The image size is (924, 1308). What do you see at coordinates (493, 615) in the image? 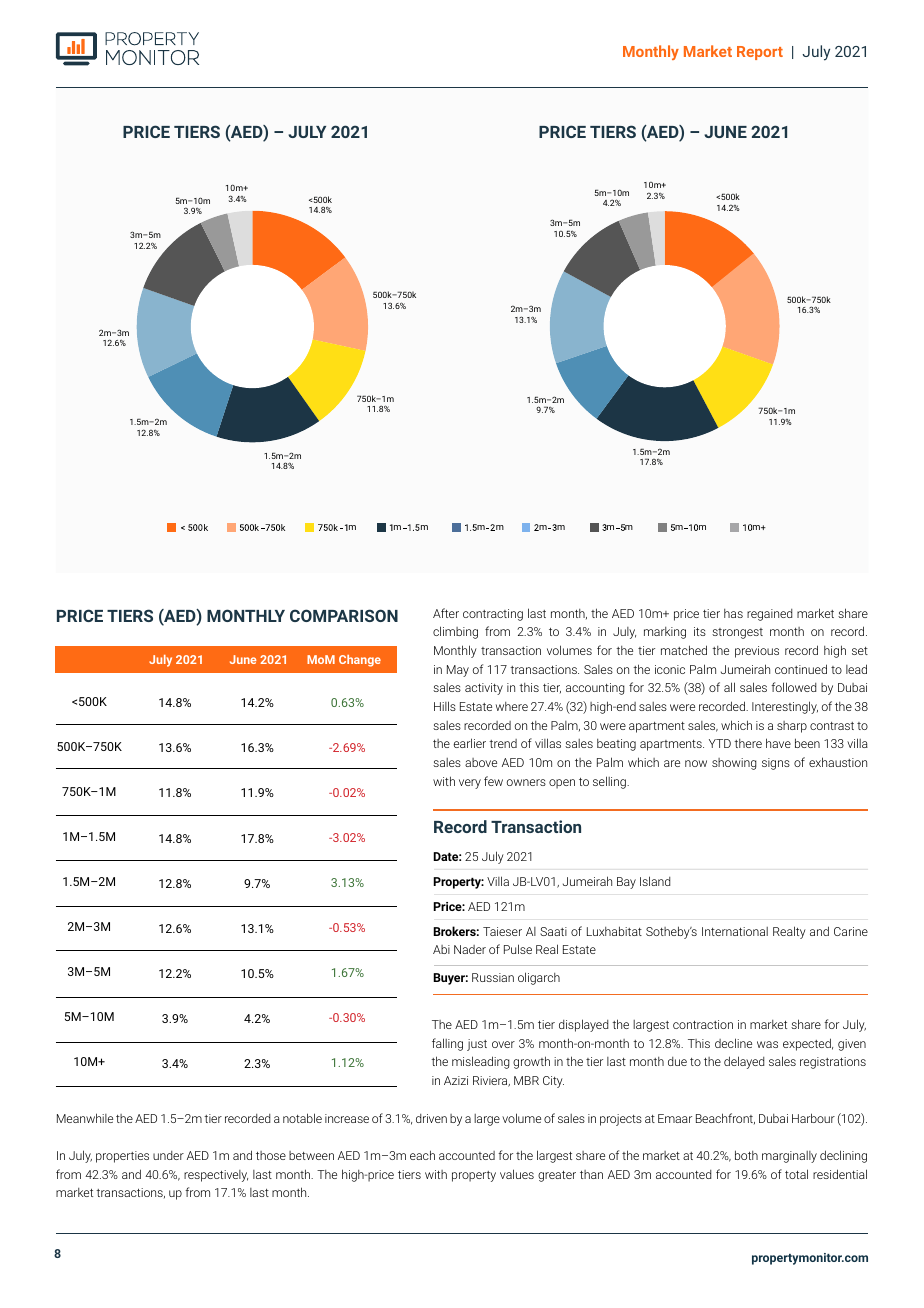
I see `contracting` at bounding box center [493, 615].
